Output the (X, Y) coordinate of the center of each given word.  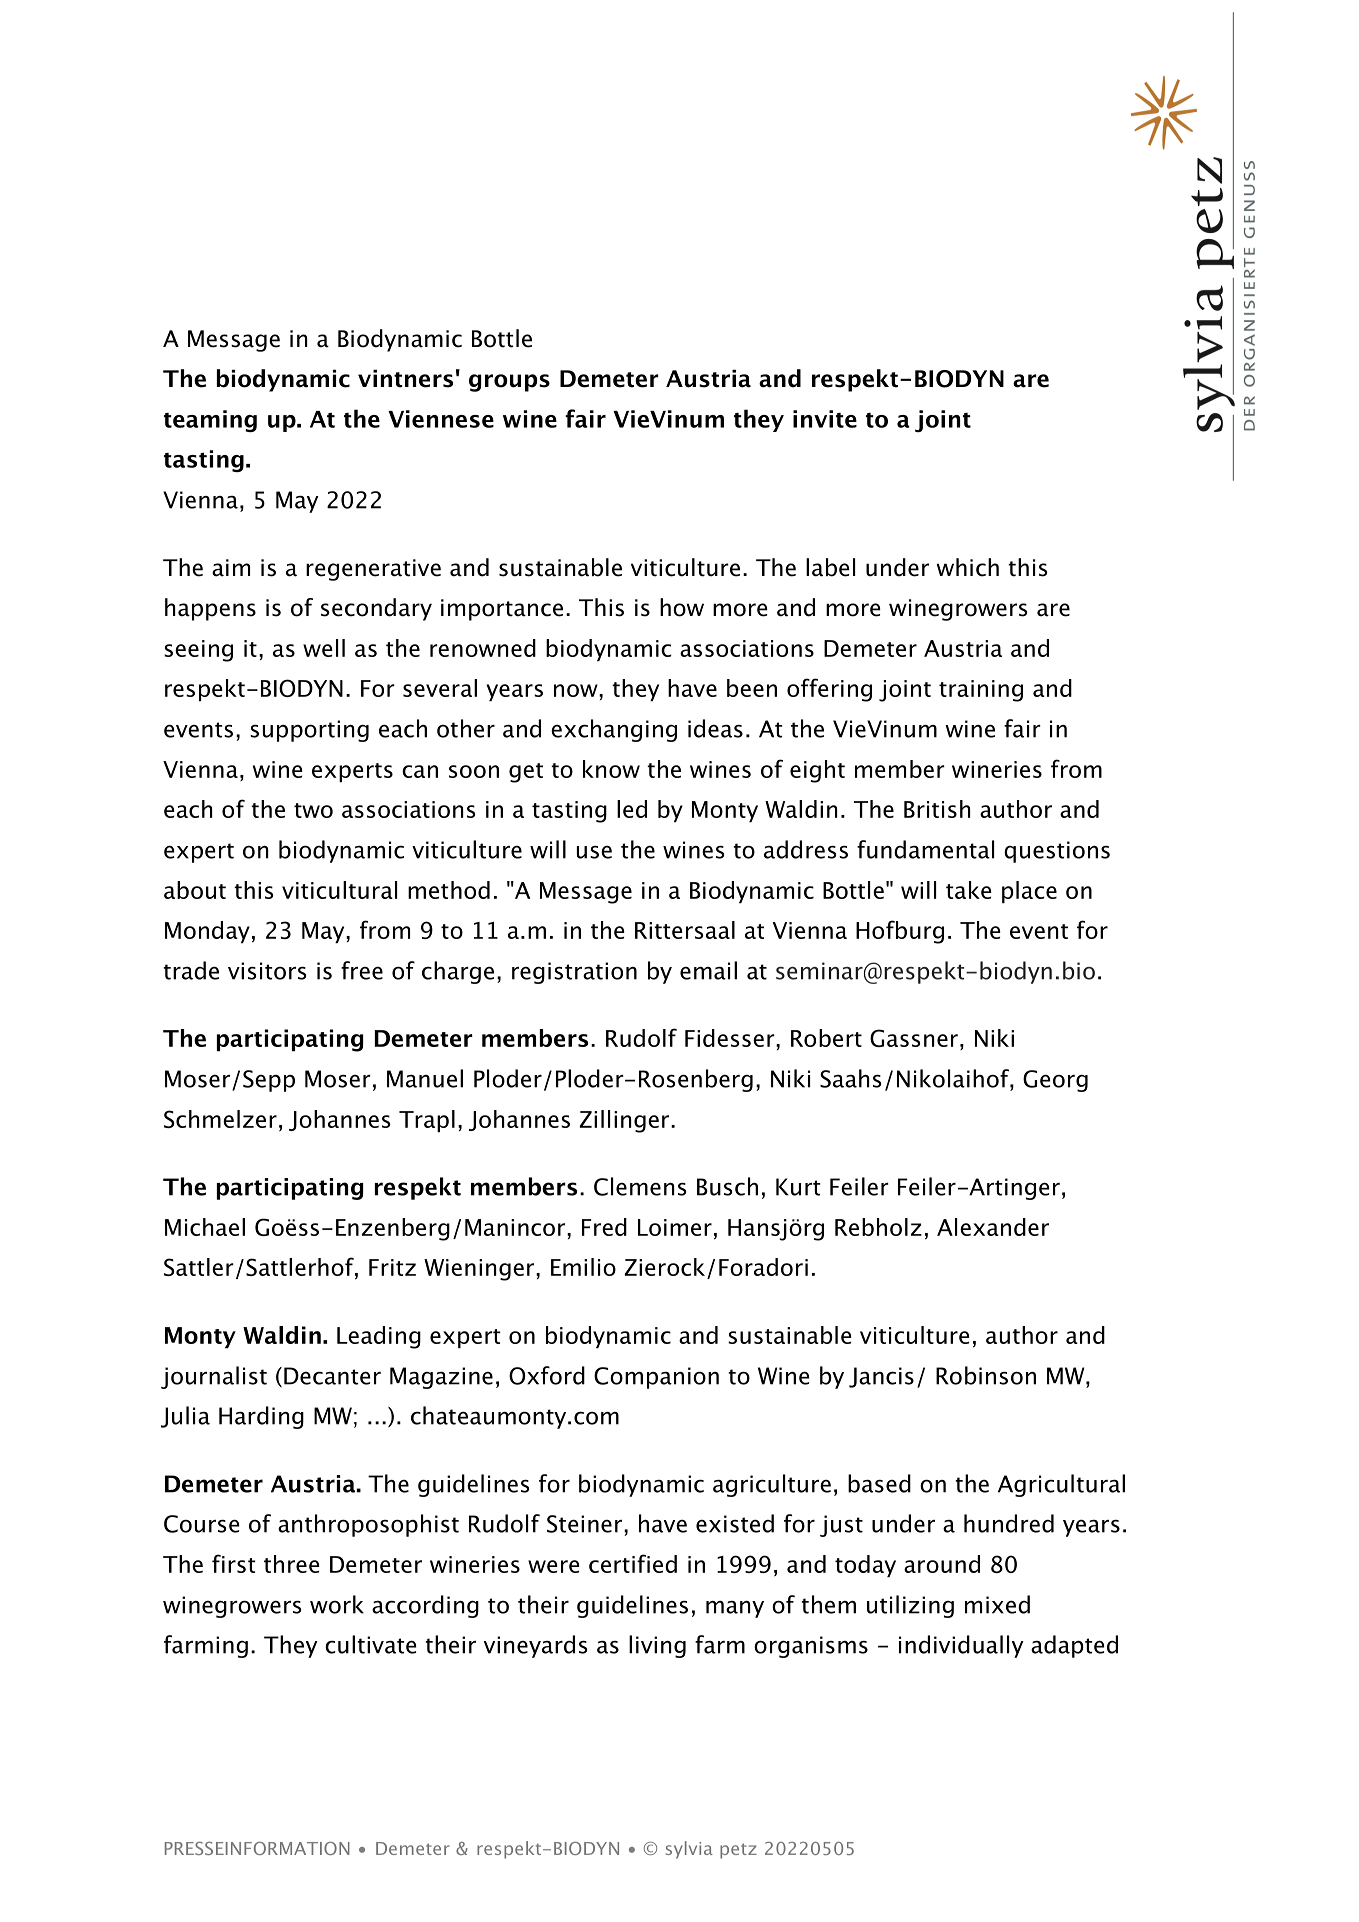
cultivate (371, 1644)
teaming (210, 421)
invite (825, 419)
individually (961, 1646)
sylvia (689, 1850)
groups (509, 383)
